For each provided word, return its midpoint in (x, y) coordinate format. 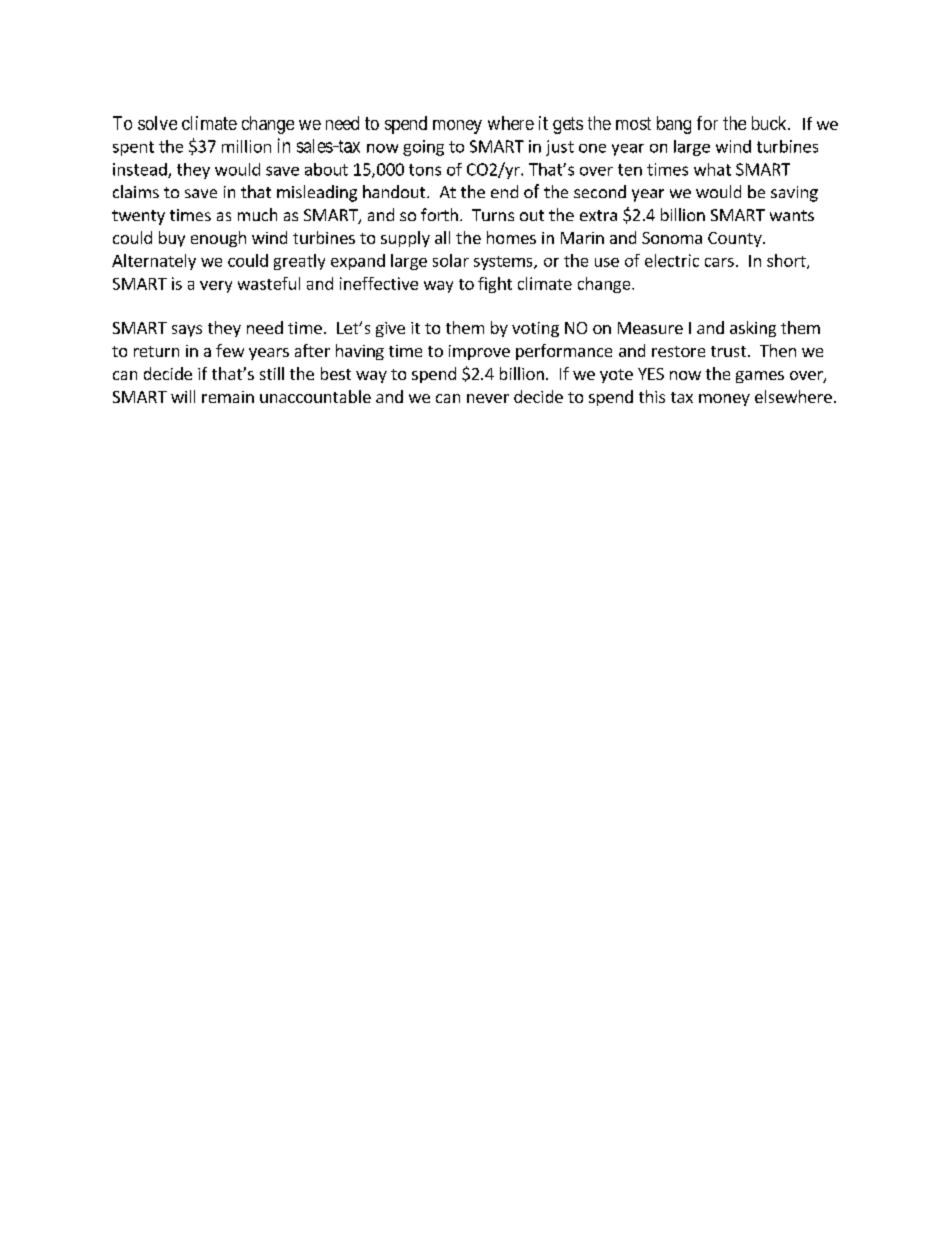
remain (228, 397)
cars (719, 262)
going (423, 148)
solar (451, 260)
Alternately (154, 262)
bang (674, 125)
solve (157, 123)
